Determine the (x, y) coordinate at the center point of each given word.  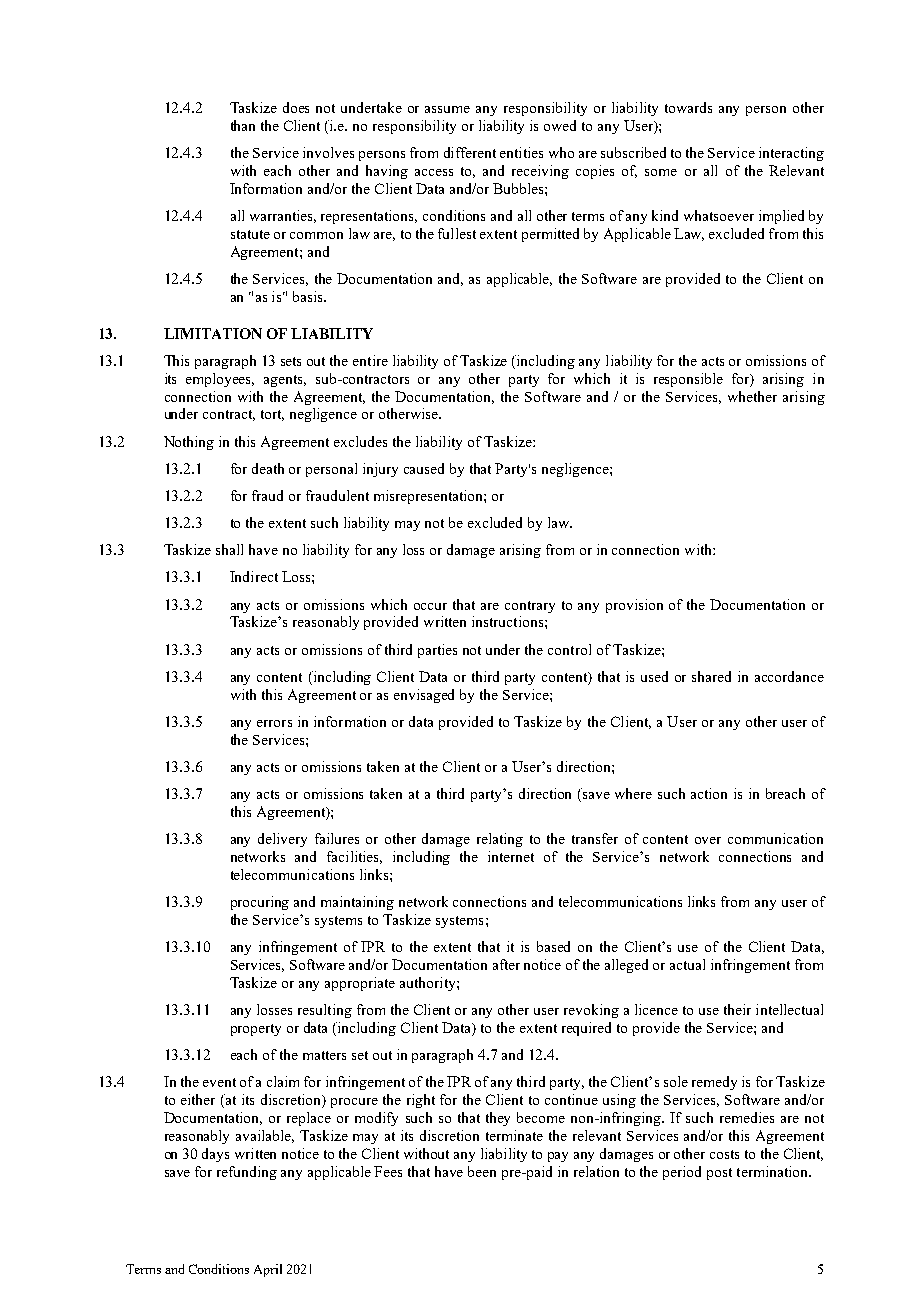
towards (688, 107)
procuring (260, 903)
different (470, 152)
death (268, 468)
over (708, 840)
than (243, 125)
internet (511, 856)
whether (752, 396)
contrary (530, 607)
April (268, 1270)
